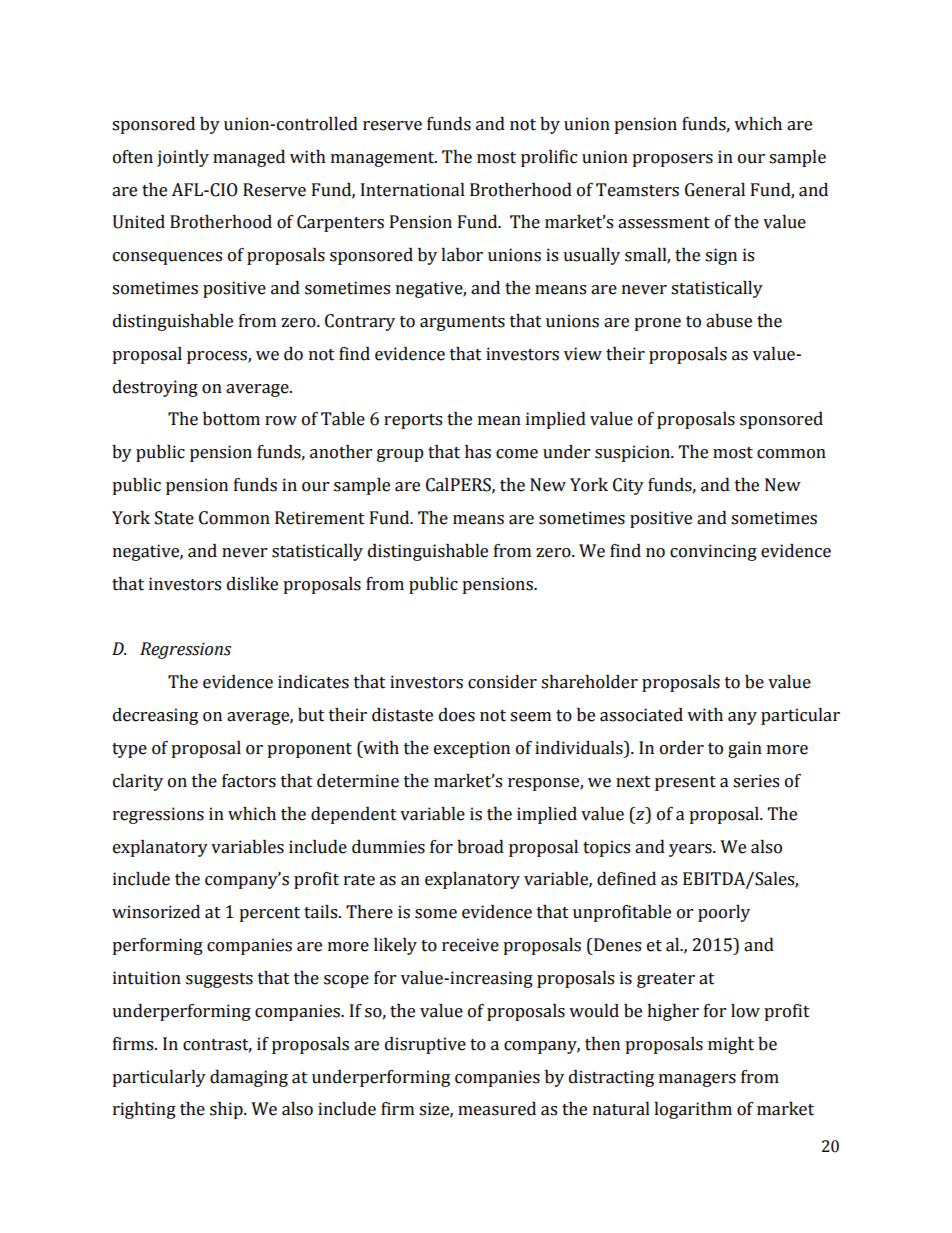  Describe the element at coordinates (480, 847) in the screenshot. I see `broad` at that location.
